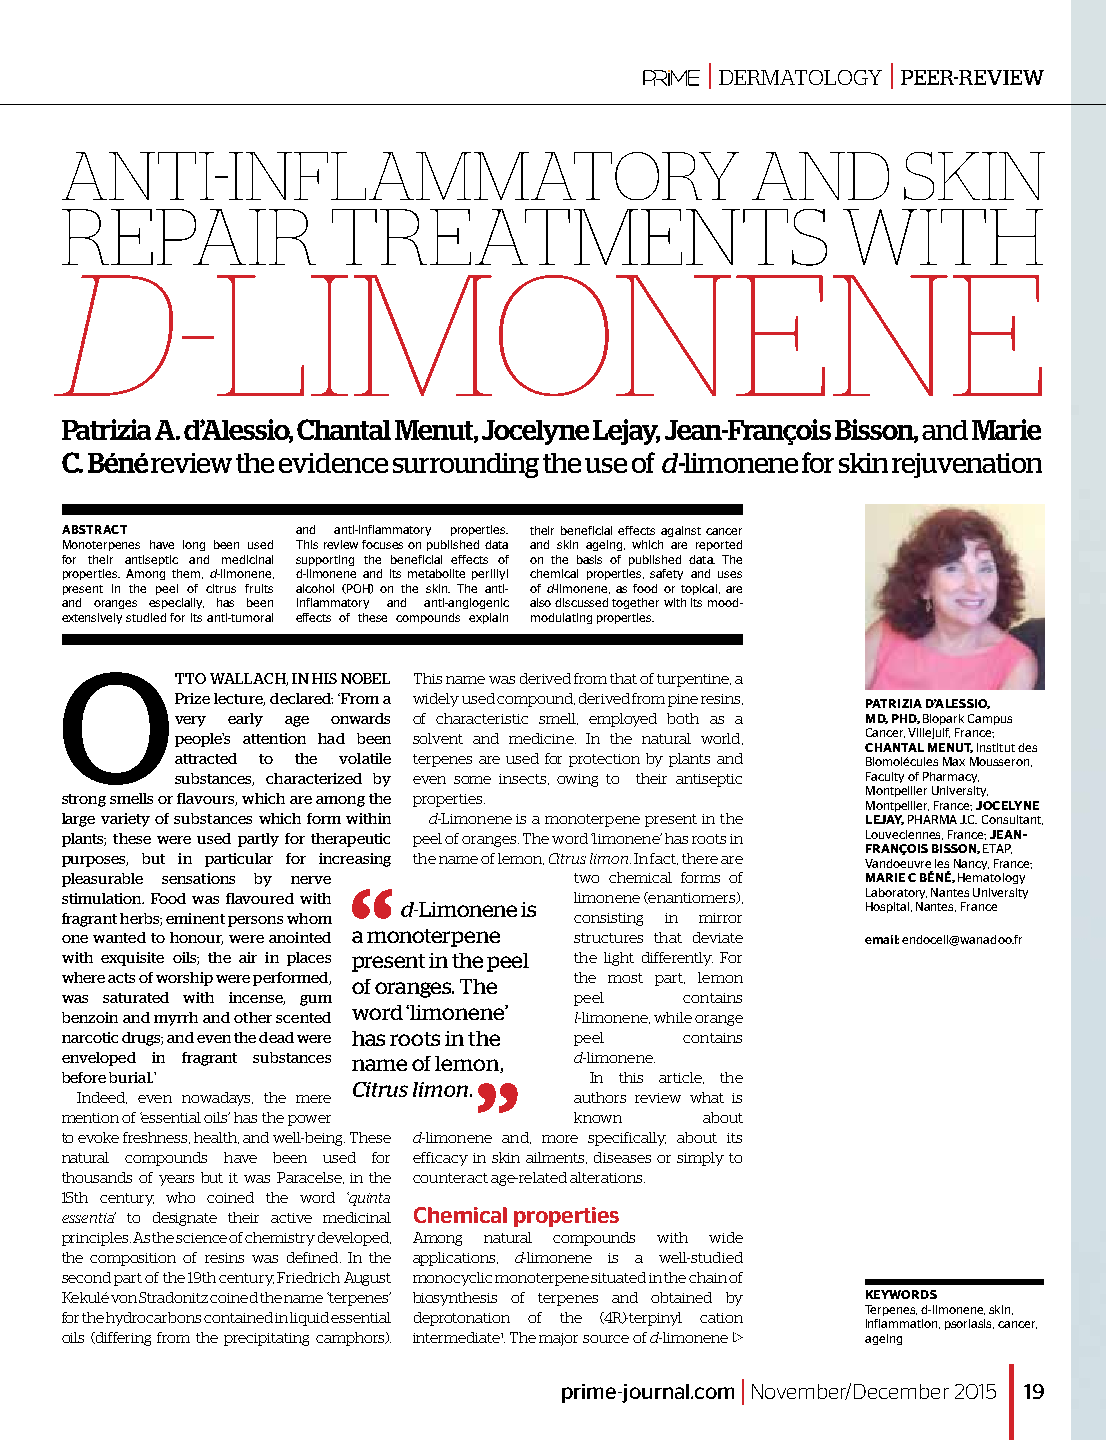  What do you see at coordinates (800, 77) in the image?
I see `Dermatology` at bounding box center [800, 77].
